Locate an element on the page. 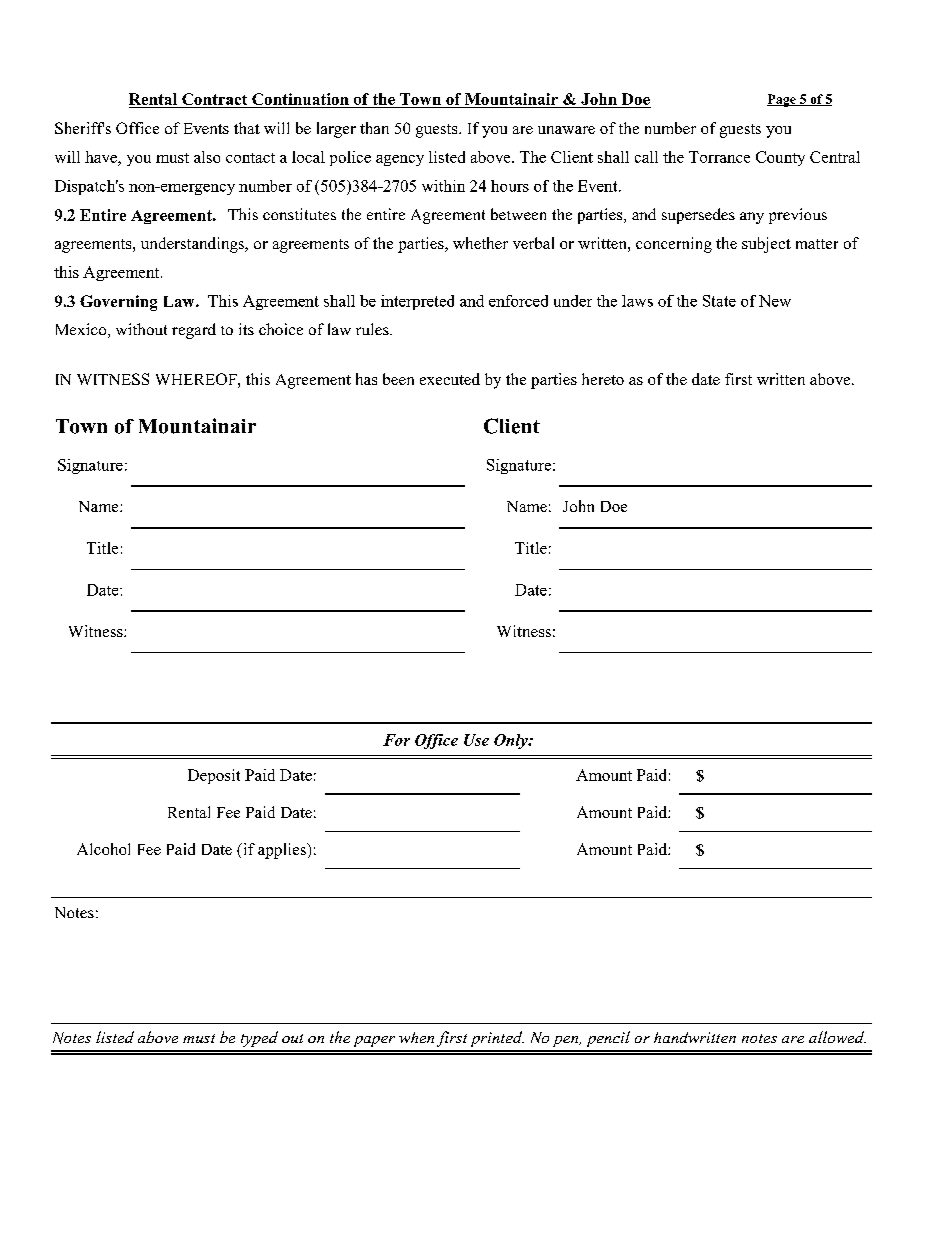  typed is located at coordinates (259, 1039).
